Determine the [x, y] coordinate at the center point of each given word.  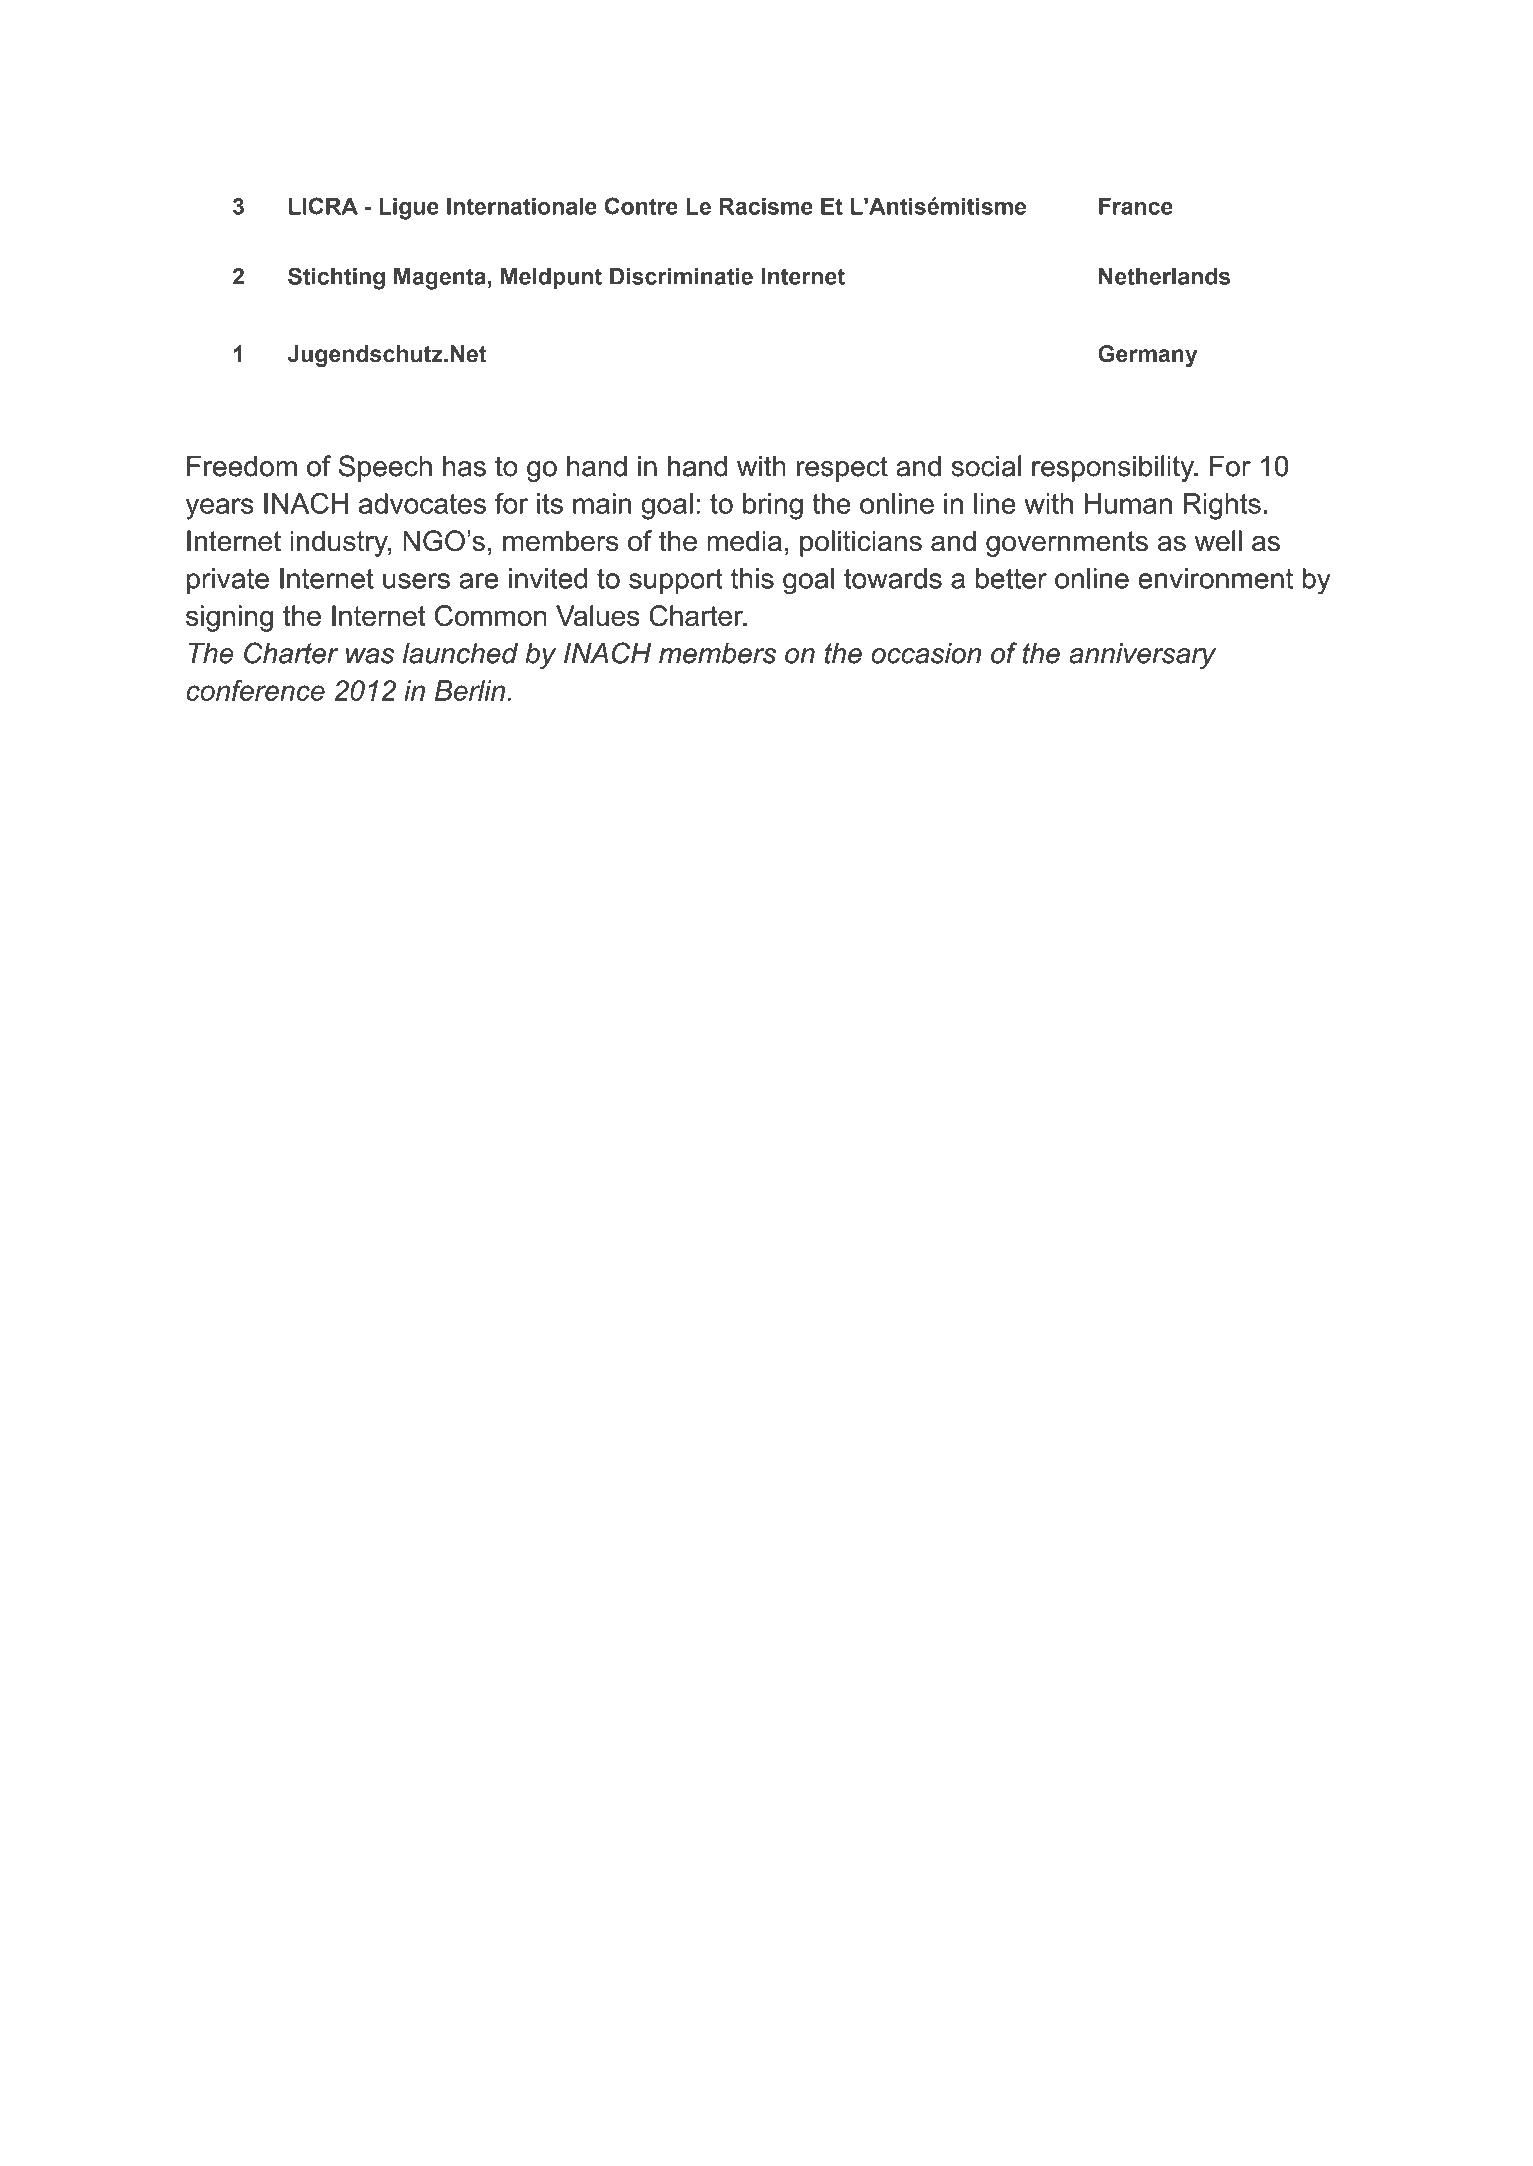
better [1011, 578]
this [752, 578]
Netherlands [1164, 276]
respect [842, 469]
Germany [1147, 356]
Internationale [522, 206]
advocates [422, 503]
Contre [641, 206]
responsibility [1114, 468]
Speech [385, 468]
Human [1128, 503]
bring [773, 506]
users [416, 581]
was [370, 656]
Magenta [440, 279]
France [1136, 206]
